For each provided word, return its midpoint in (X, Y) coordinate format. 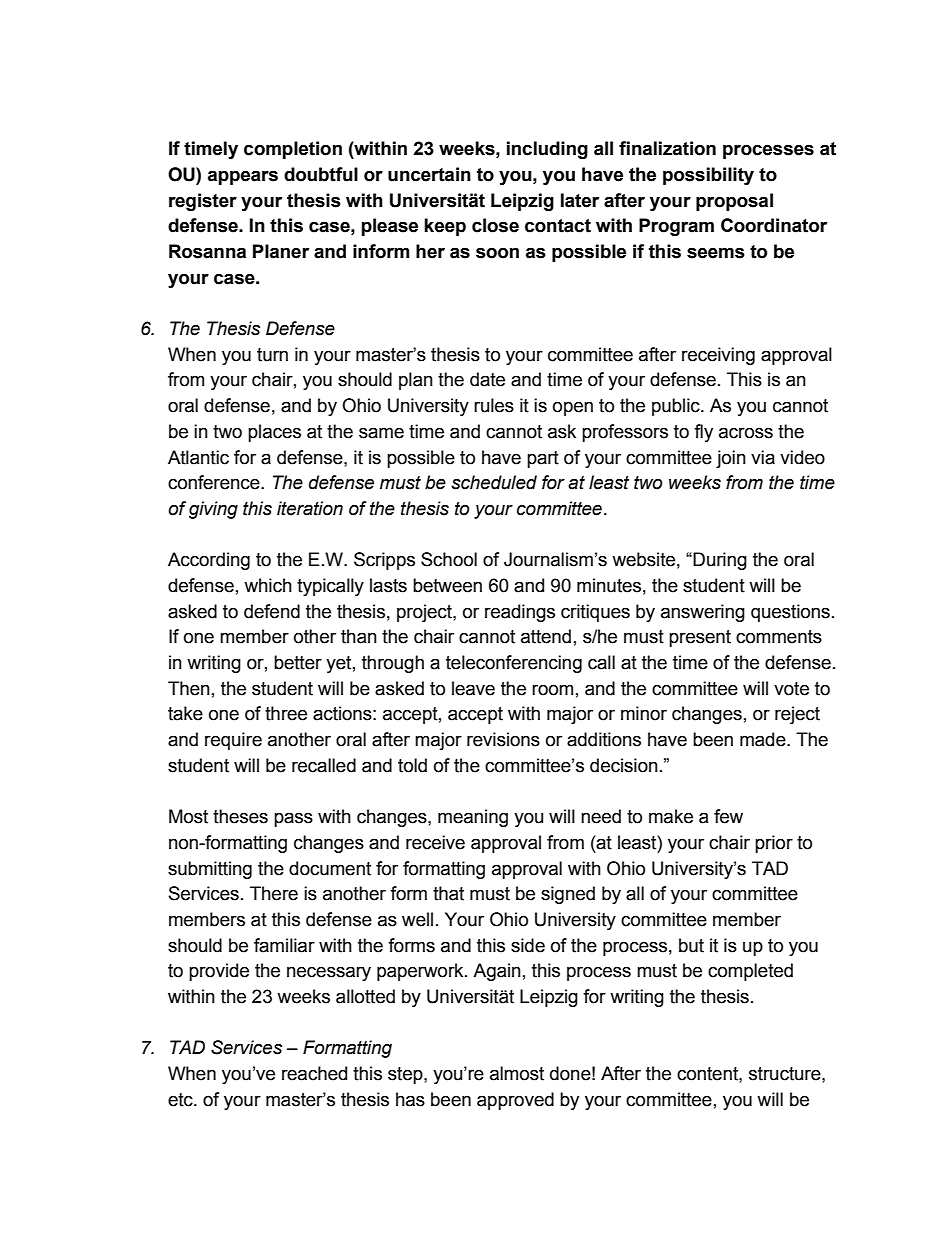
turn (272, 355)
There (274, 893)
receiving (718, 356)
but (691, 945)
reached (314, 1073)
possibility (708, 176)
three (286, 713)
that (448, 893)
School (449, 559)
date (487, 379)
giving (213, 510)
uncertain (429, 174)
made (764, 739)
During (720, 561)
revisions (503, 739)
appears (243, 177)
